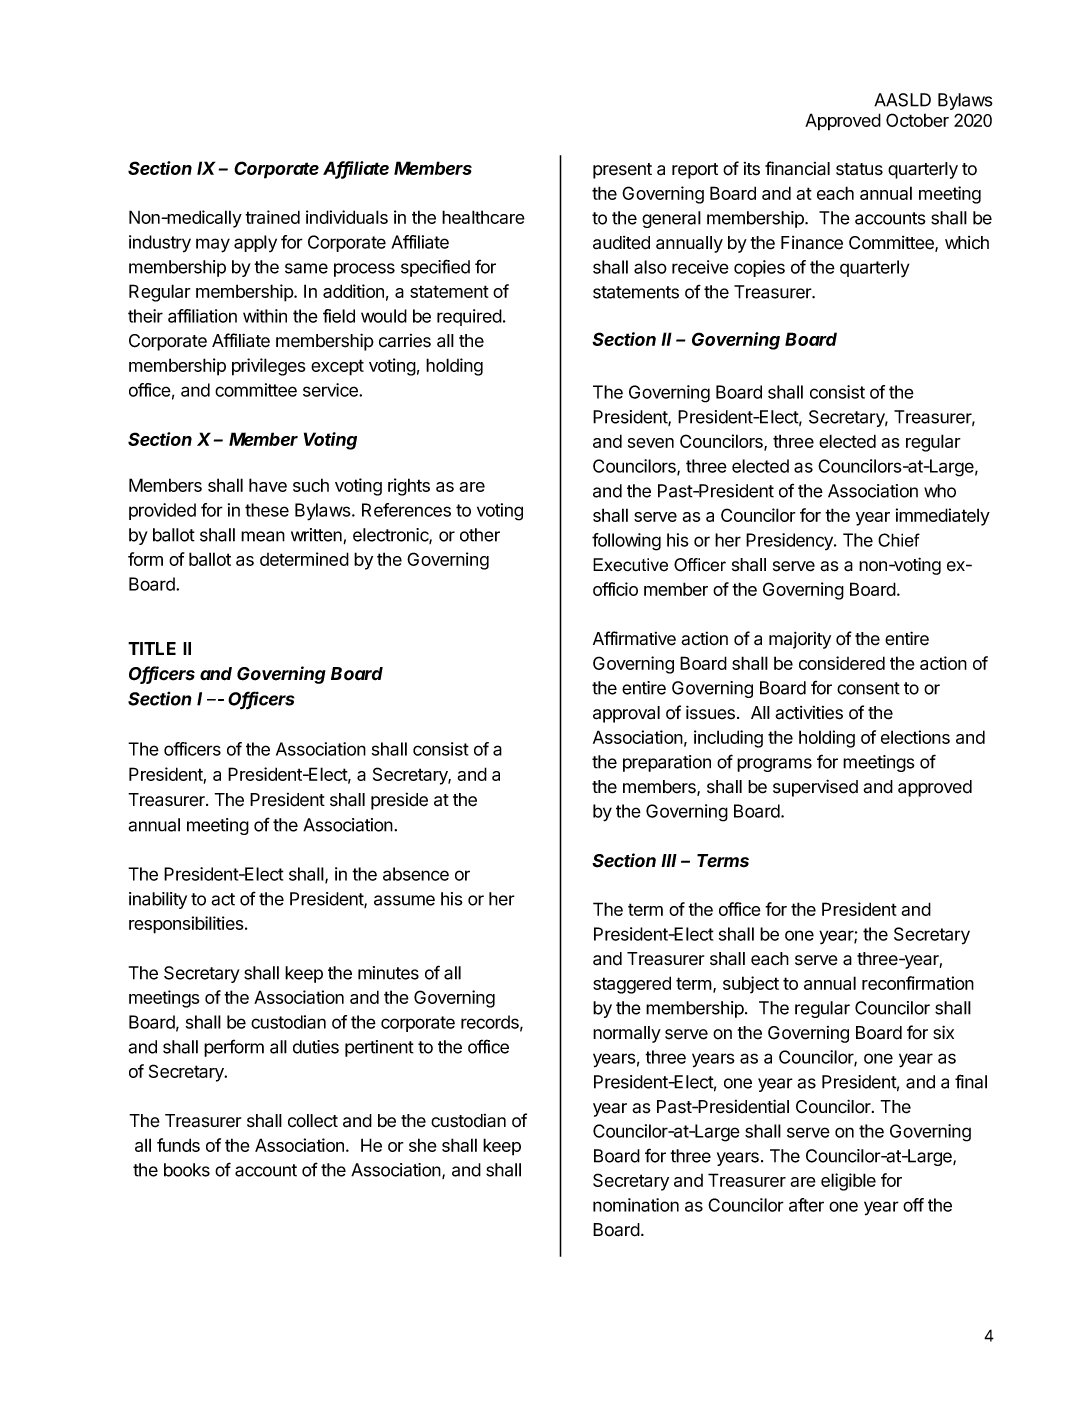 This image has width=1089, height=1409. What do you see at coordinates (940, 491) in the image?
I see `who` at bounding box center [940, 491].
